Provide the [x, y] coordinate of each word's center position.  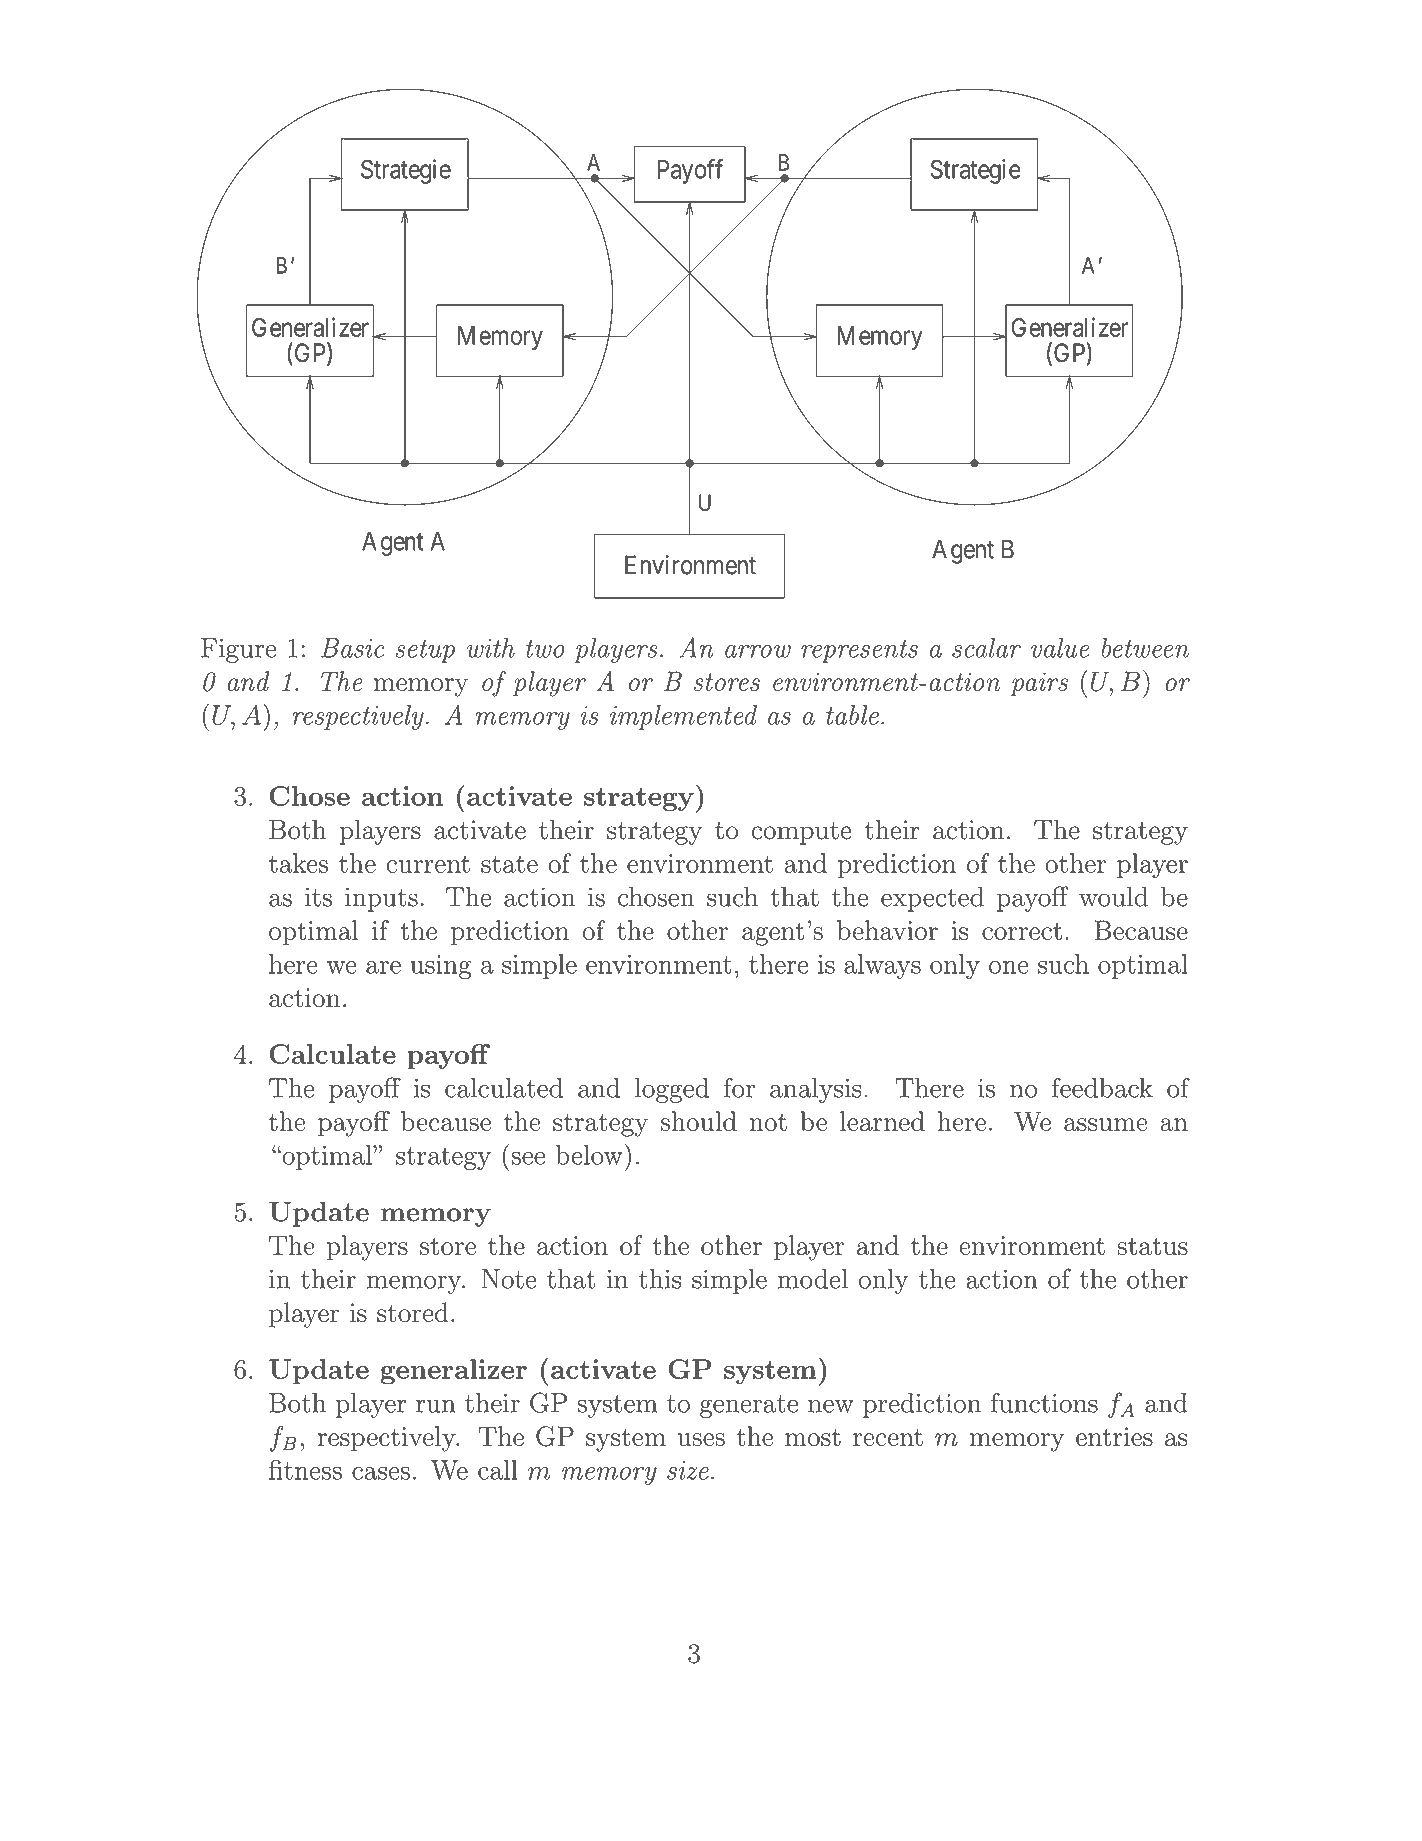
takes [298, 863]
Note [509, 1279]
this [660, 1279]
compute [802, 833]
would [1113, 897]
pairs [1039, 684]
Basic [353, 648]
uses [701, 1439]
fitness [305, 1469]
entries [1114, 1436]
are [383, 967]
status [1153, 1246]
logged [672, 1090]
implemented [683, 717]
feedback [1102, 1087]
